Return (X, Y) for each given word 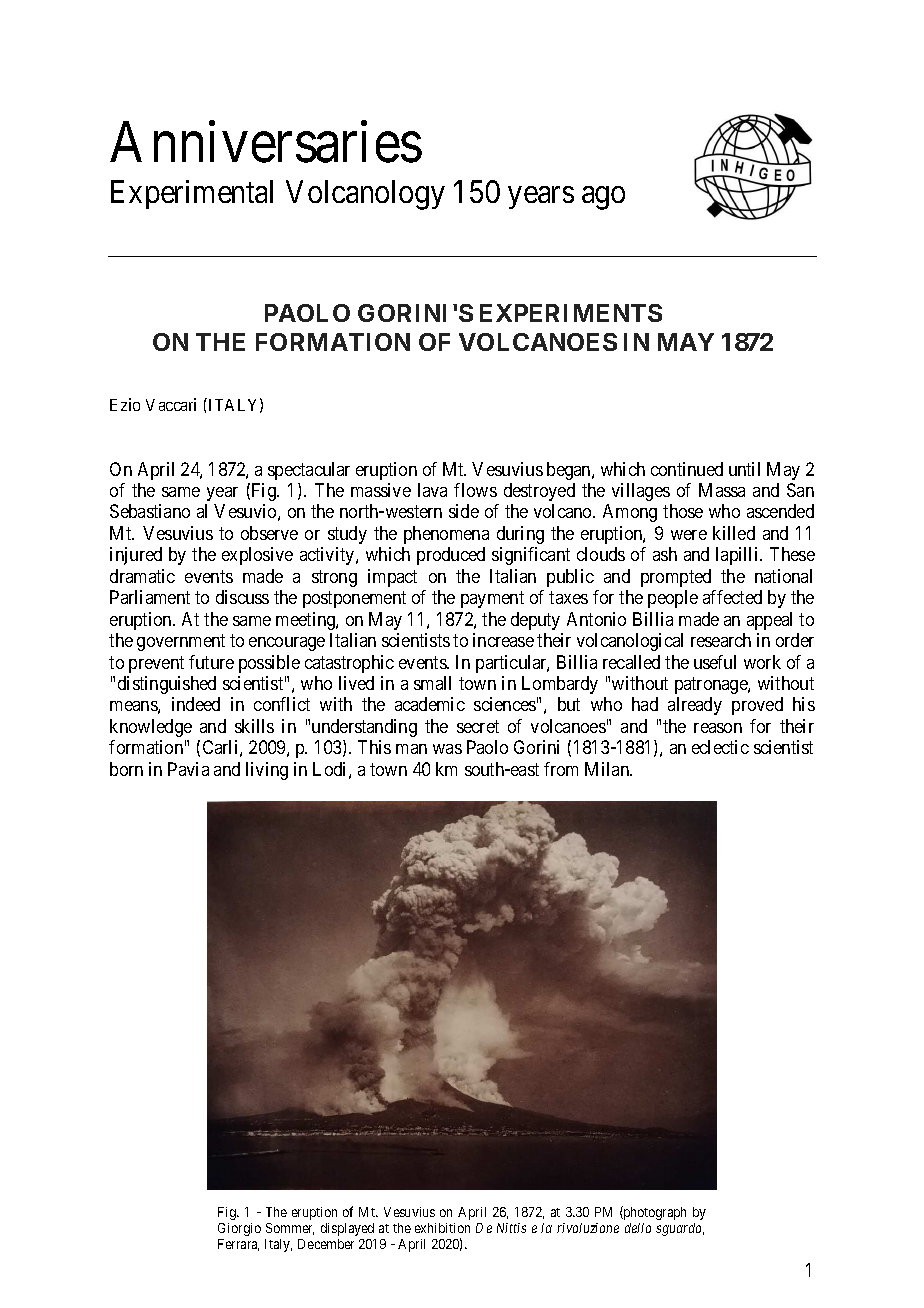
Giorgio (239, 1229)
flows (475, 490)
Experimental (192, 194)
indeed (196, 704)
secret (478, 726)
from (561, 769)
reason (718, 728)
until (744, 469)
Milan (608, 769)
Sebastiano (150, 511)
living (267, 771)
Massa (722, 490)
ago (603, 198)
